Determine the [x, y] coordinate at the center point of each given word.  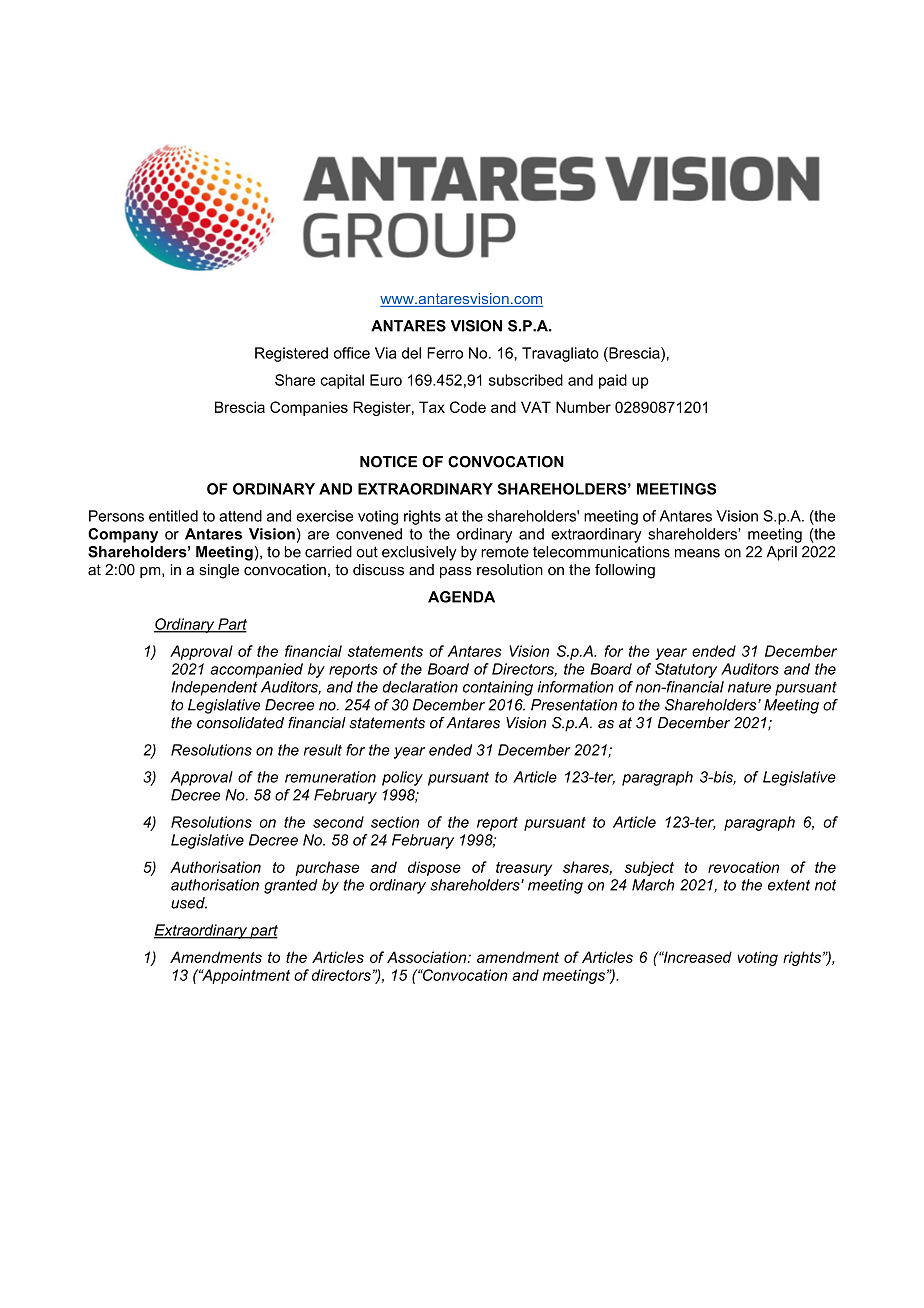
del [411, 353]
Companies [309, 408]
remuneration [330, 777]
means [697, 553]
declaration [420, 687]
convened [369, 534]
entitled [173, 516]
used [189, 903]
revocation [743, 867]
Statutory [686, 670]
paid [613, 381]
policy [402, 778]
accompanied [256, 670]
